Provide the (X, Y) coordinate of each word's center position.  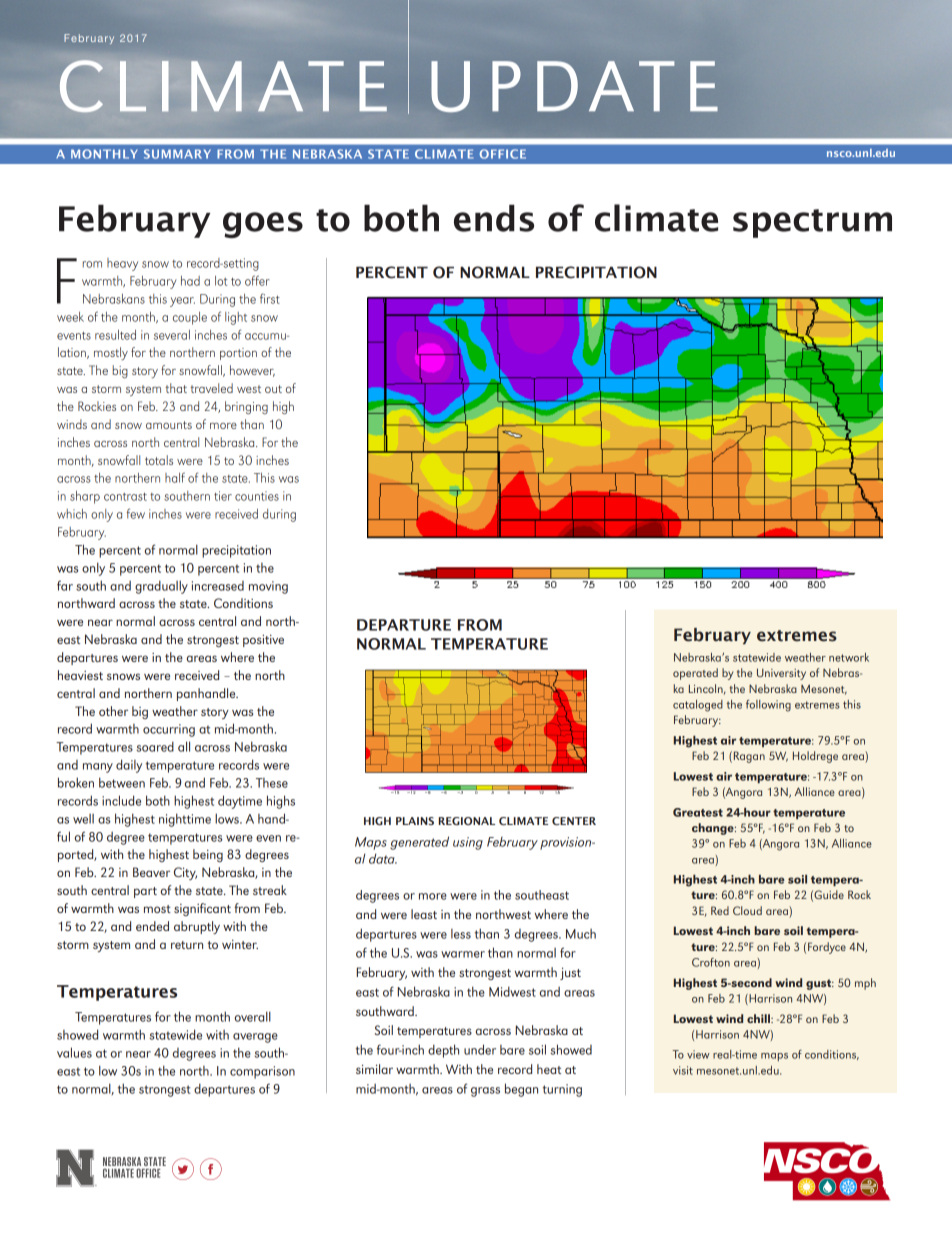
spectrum (812, 223)
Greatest (698, 812)
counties (257, 496)
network (849, 657)
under (480, 1049)
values (74, 1052)
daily (129, 766)
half (175, 477)
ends (494, 218)
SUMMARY (177, 154)
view (698, 1054)
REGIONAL (467, 821)
